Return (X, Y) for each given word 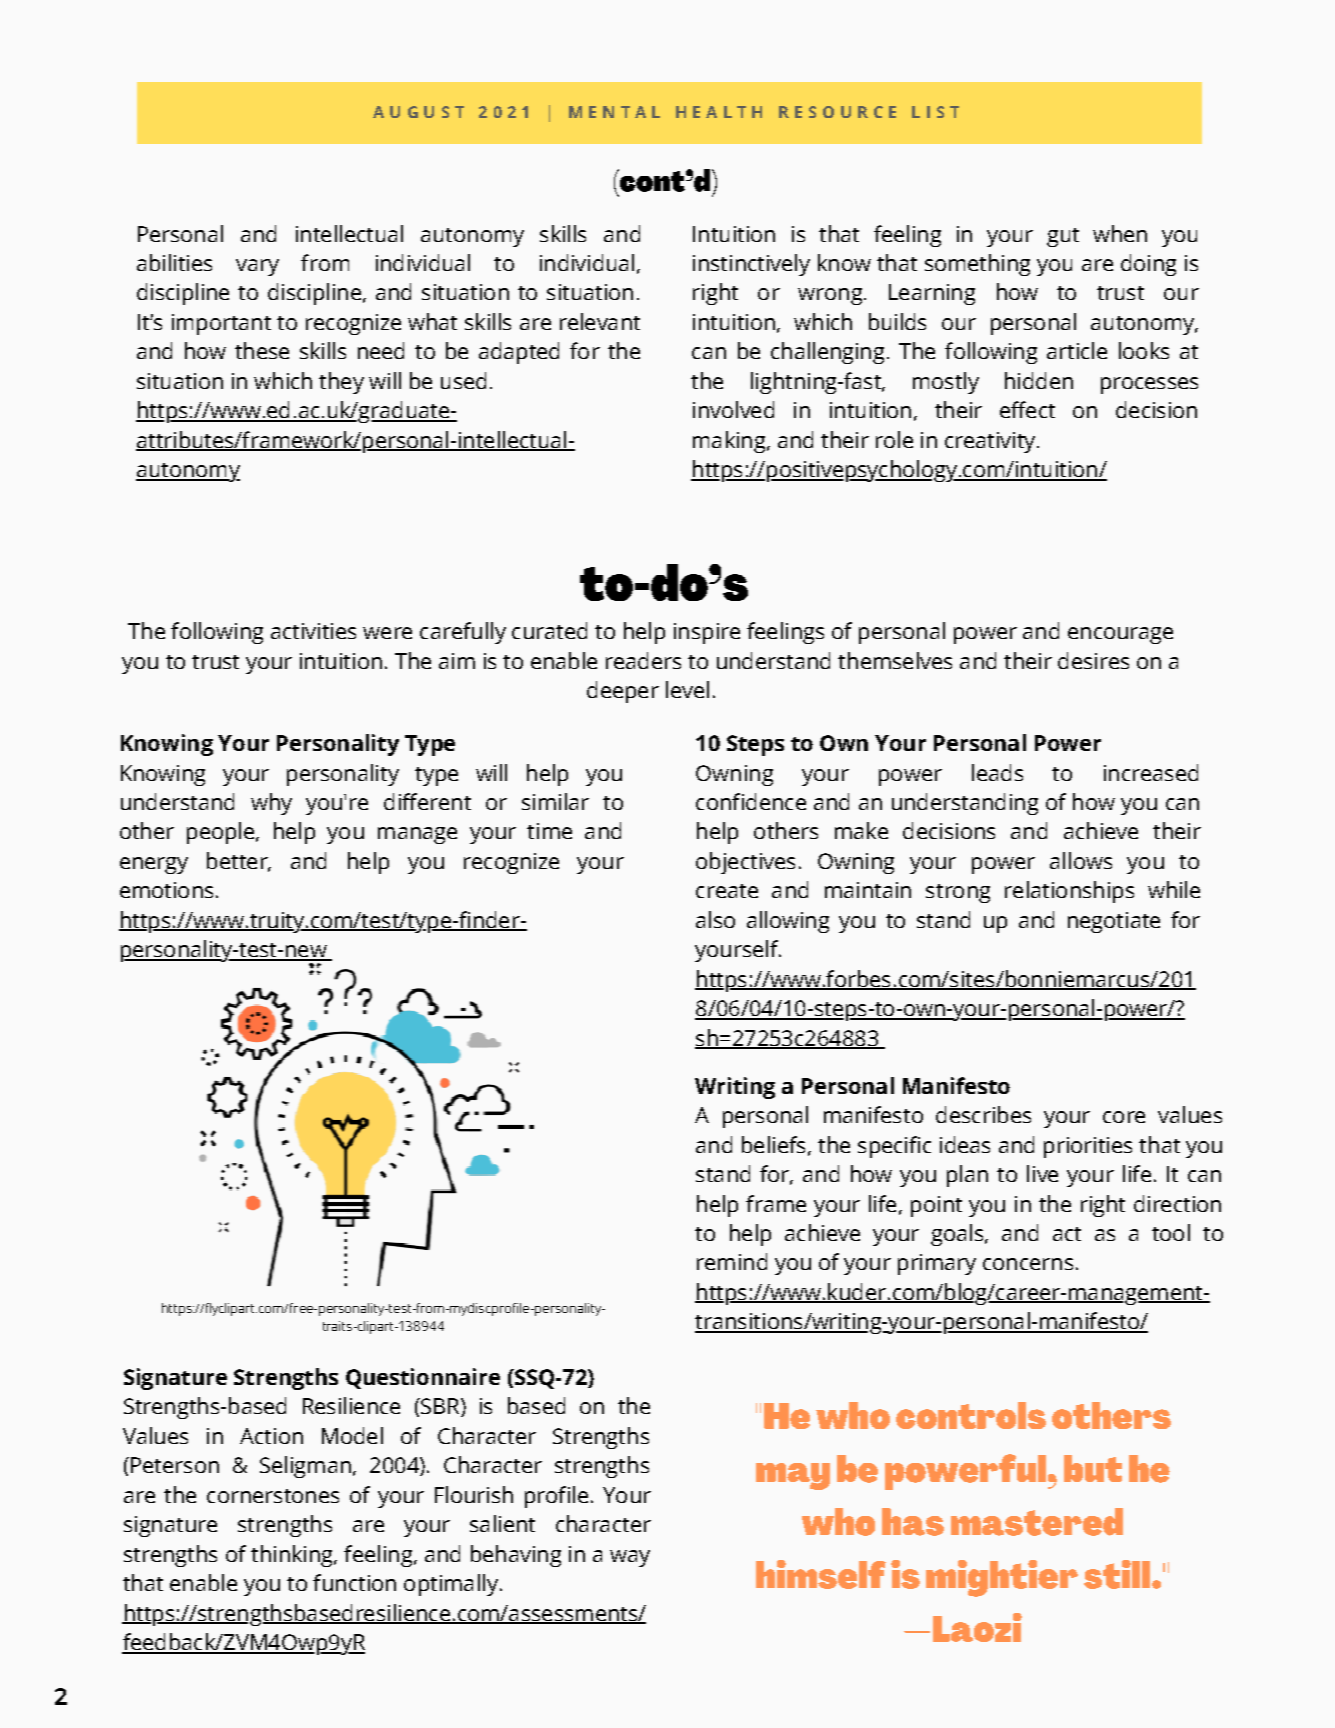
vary (257, 267)
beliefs (773, 1144)
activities (313, 631)
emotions (166, 890)
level (687, 689)
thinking (293, 1556)
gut (1063, 237)
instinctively (751, 265)
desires (1093, 660)
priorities (1088, 1147)
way (630, 1558)
